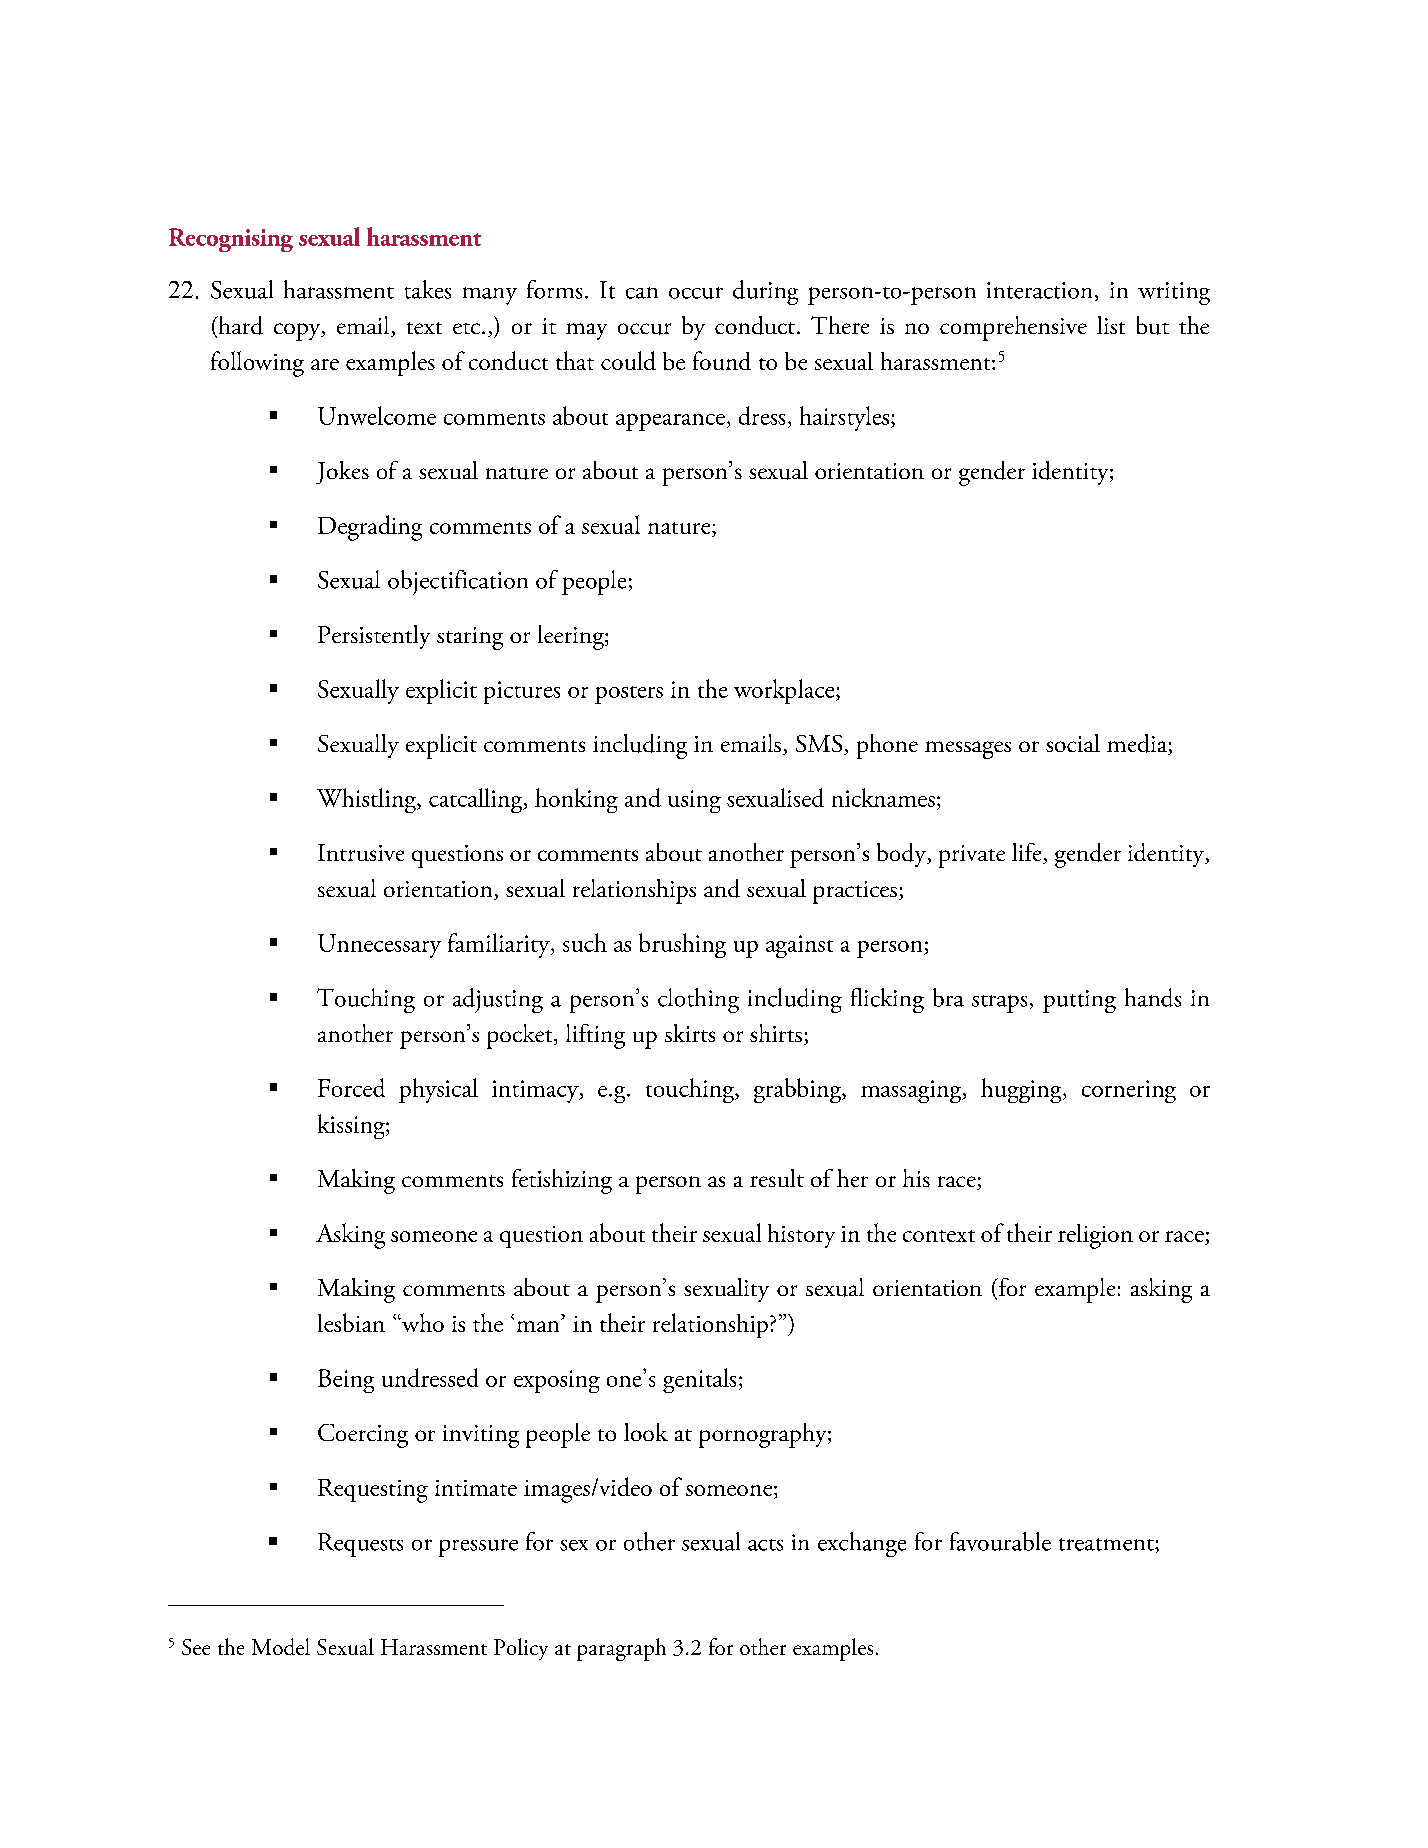  What do you see at coordinates (1073, 743) in the screenshot?
I see `social` at bounding box center [1073, 743].
